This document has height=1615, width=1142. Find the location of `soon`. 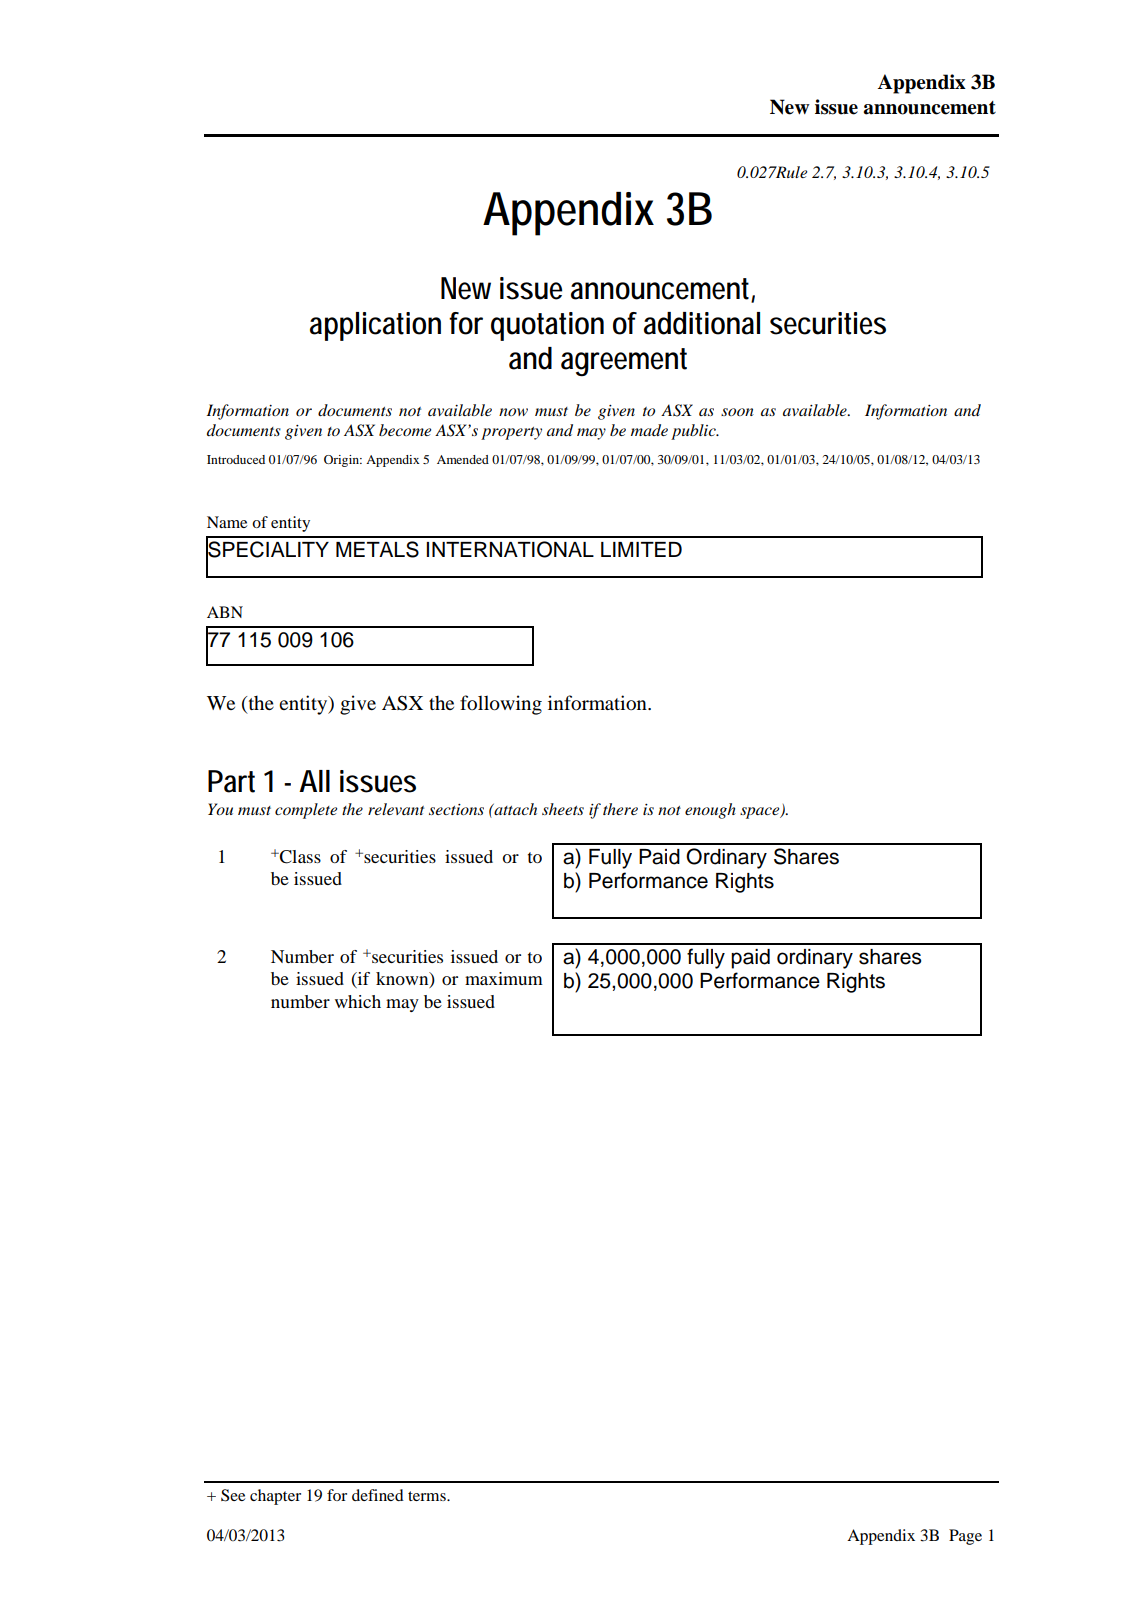

soon is located at coordinates (737, 412).
